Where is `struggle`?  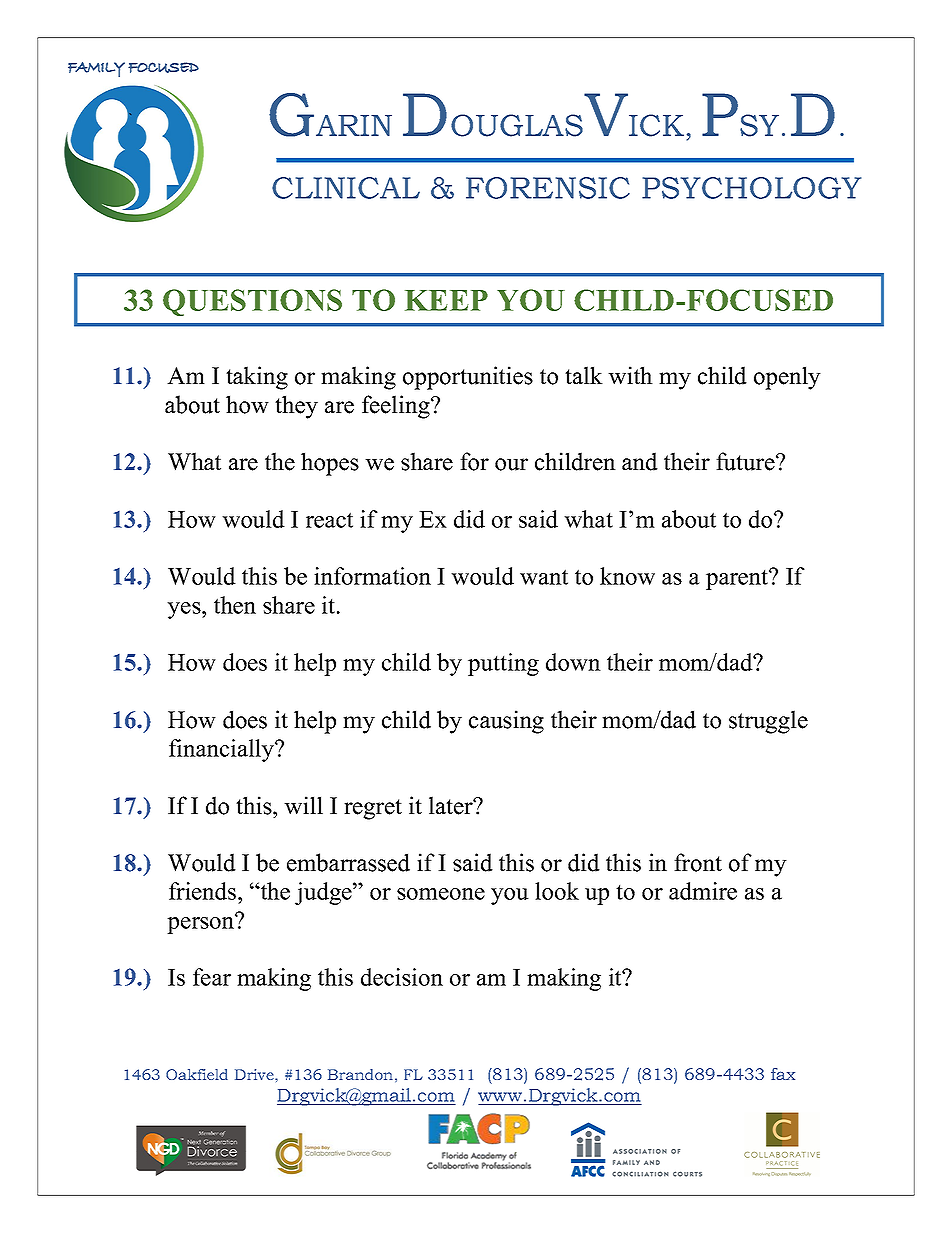
struggle is located at coordinates (768, 722).
